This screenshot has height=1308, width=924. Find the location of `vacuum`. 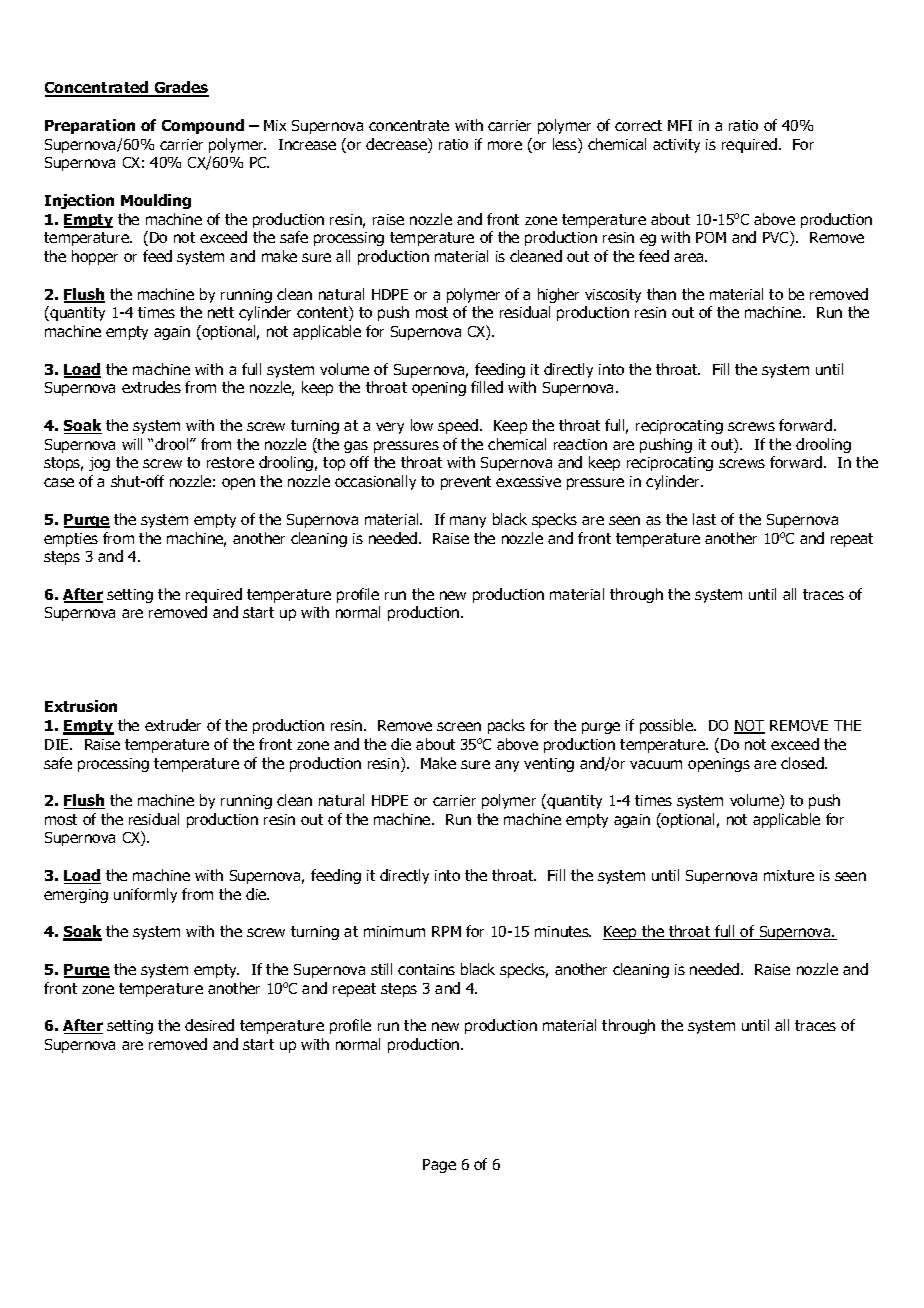

vacuum is located at coordinates (656, 764).
